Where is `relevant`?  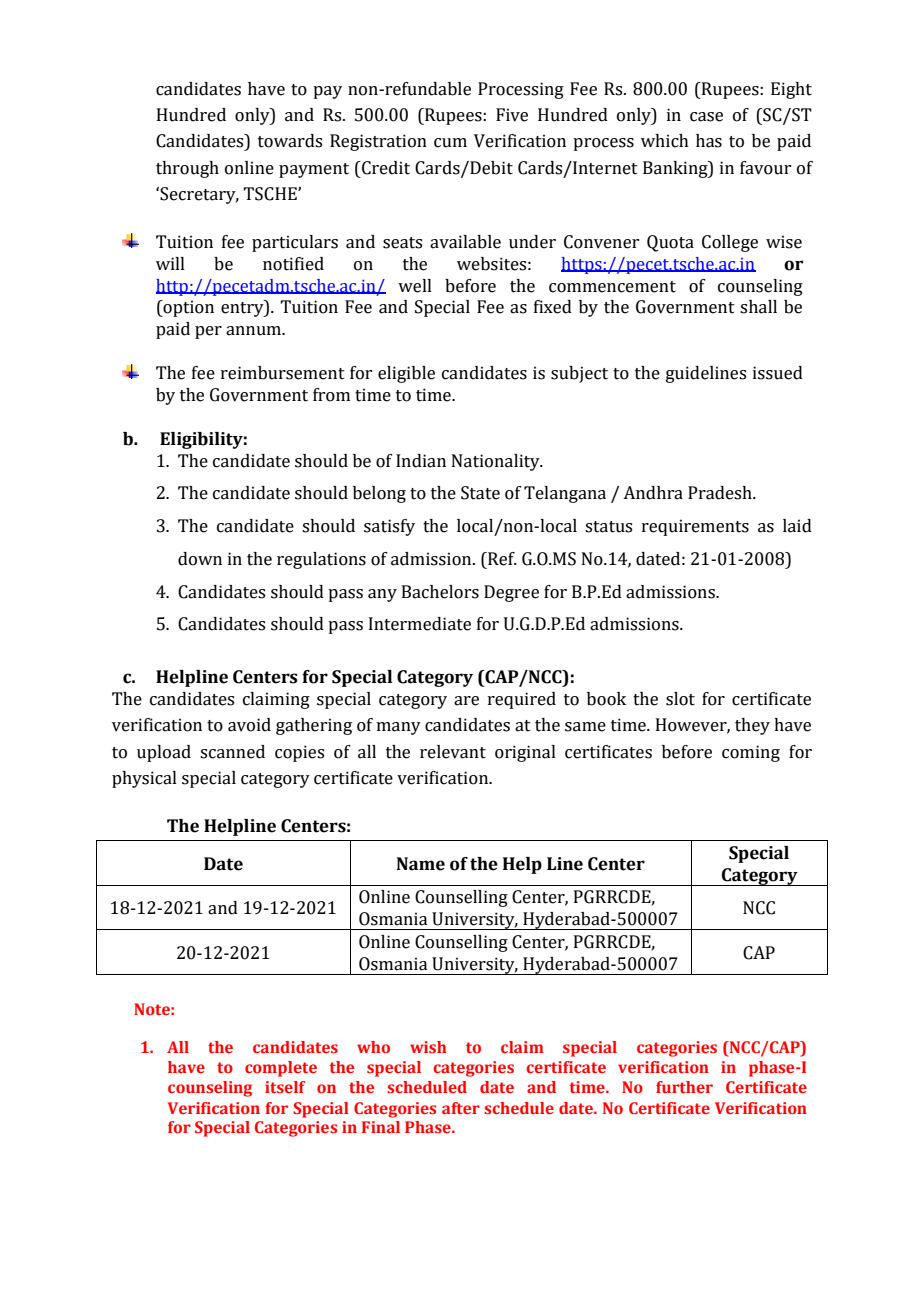
relevant is located at coordinates (453, 752).
